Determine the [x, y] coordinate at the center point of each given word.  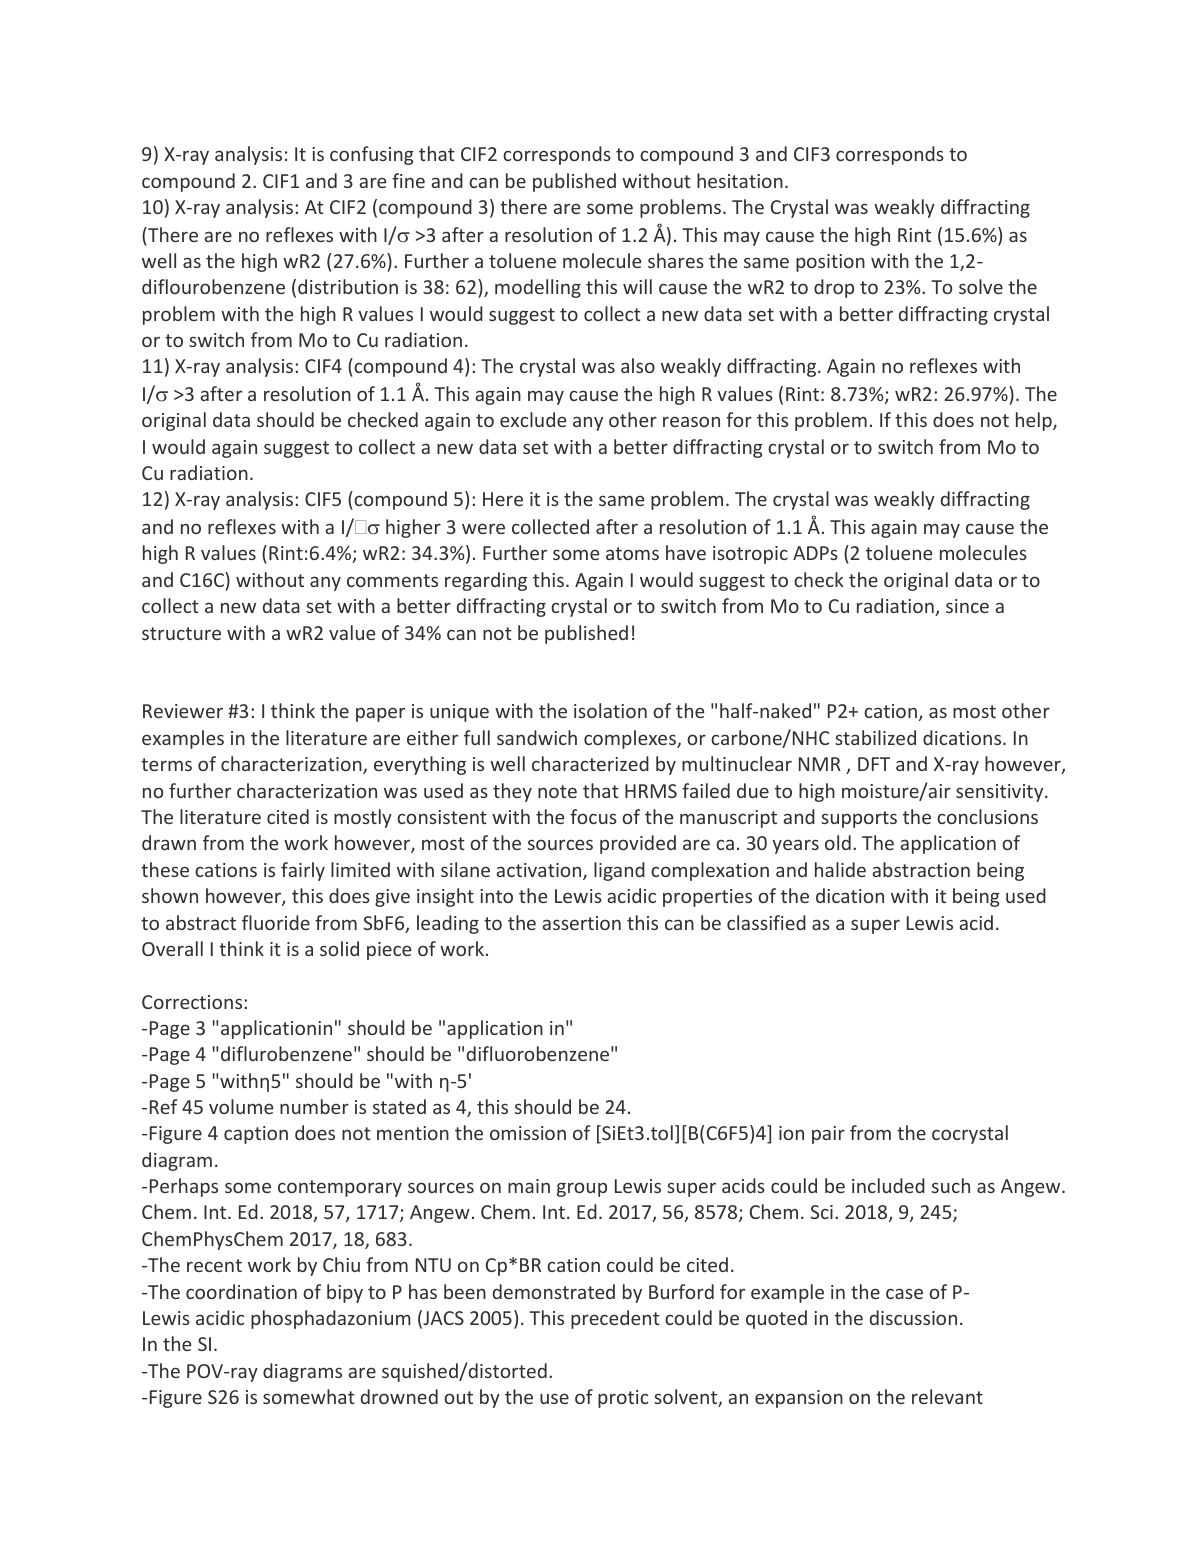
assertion [582, 923]
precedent [615, 1319]
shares [676, 260]
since [967, 606]
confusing [372, 155]
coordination [241, 1291]
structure [181, 633]
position [830, 263]
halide [840, 869]
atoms [632, 553]
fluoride [276, 922]
